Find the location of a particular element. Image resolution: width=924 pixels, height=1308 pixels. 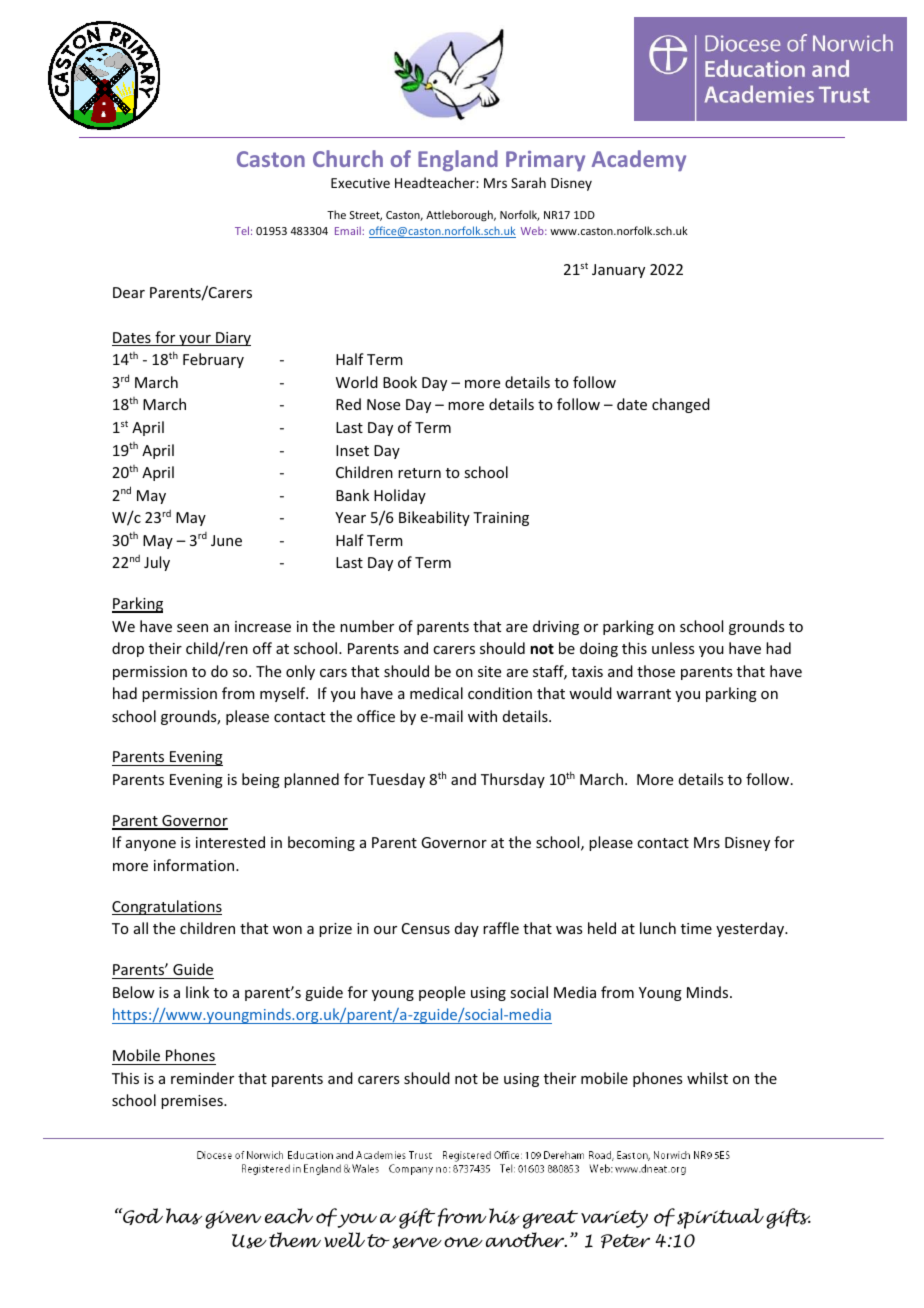

Book is located at coordinates (400, 382).
